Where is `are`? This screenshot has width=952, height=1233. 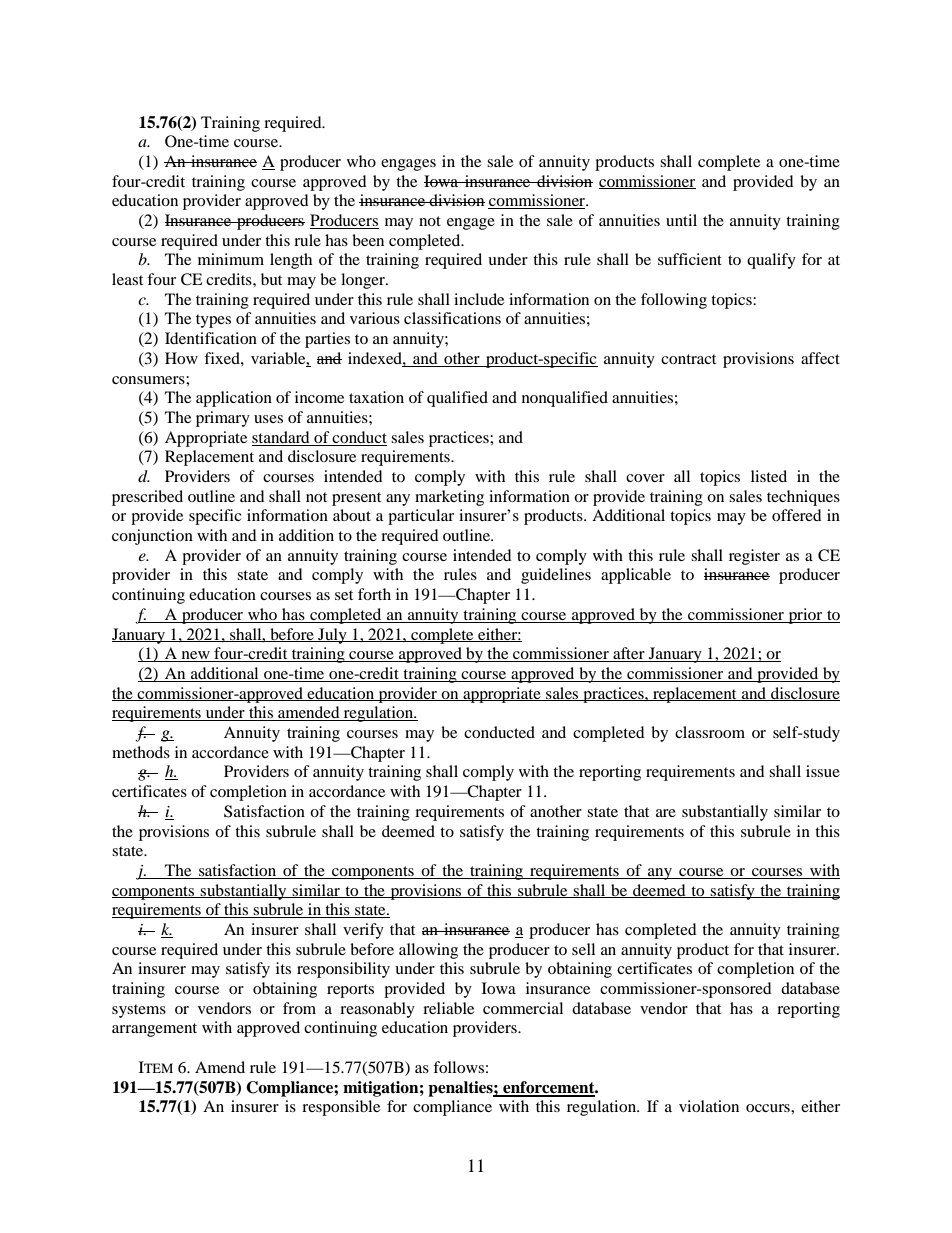
are is located at coordinates (666, 813).
